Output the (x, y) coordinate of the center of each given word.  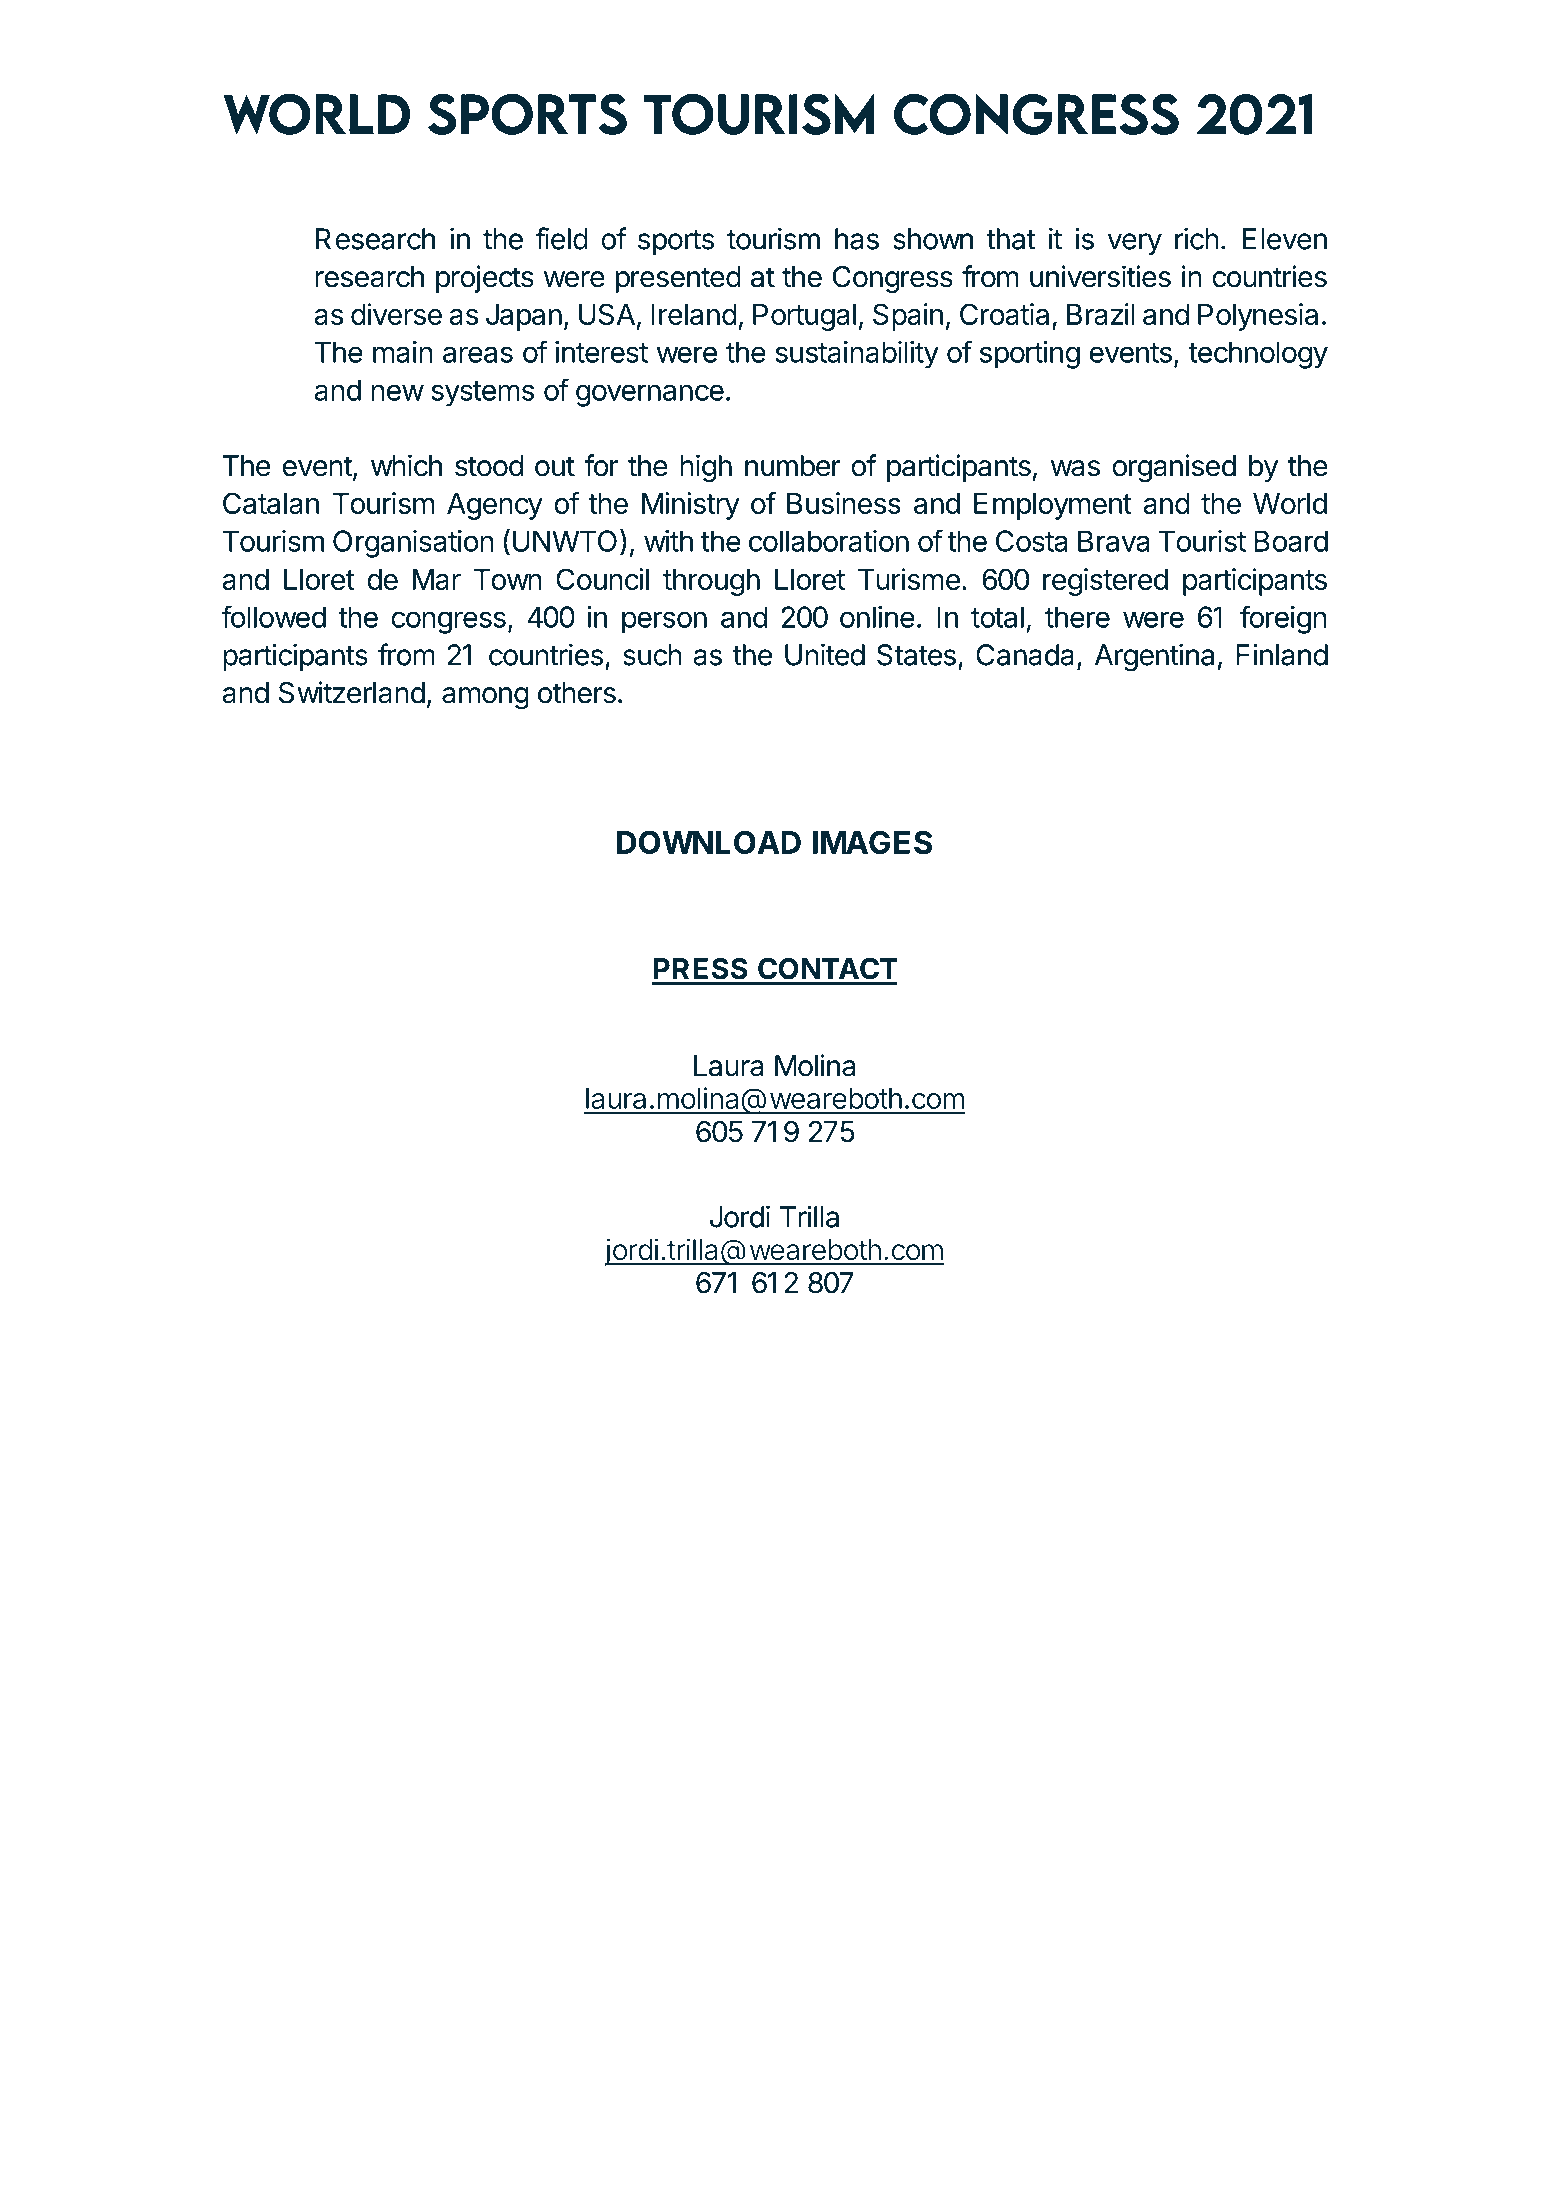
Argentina (1154, 657)
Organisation (413, 544)
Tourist (1202, 541)
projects (485, 279)
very (1135, 244)
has (857, 239)
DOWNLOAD (709, 842)
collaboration (829, 541)
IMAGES (872, 842)
